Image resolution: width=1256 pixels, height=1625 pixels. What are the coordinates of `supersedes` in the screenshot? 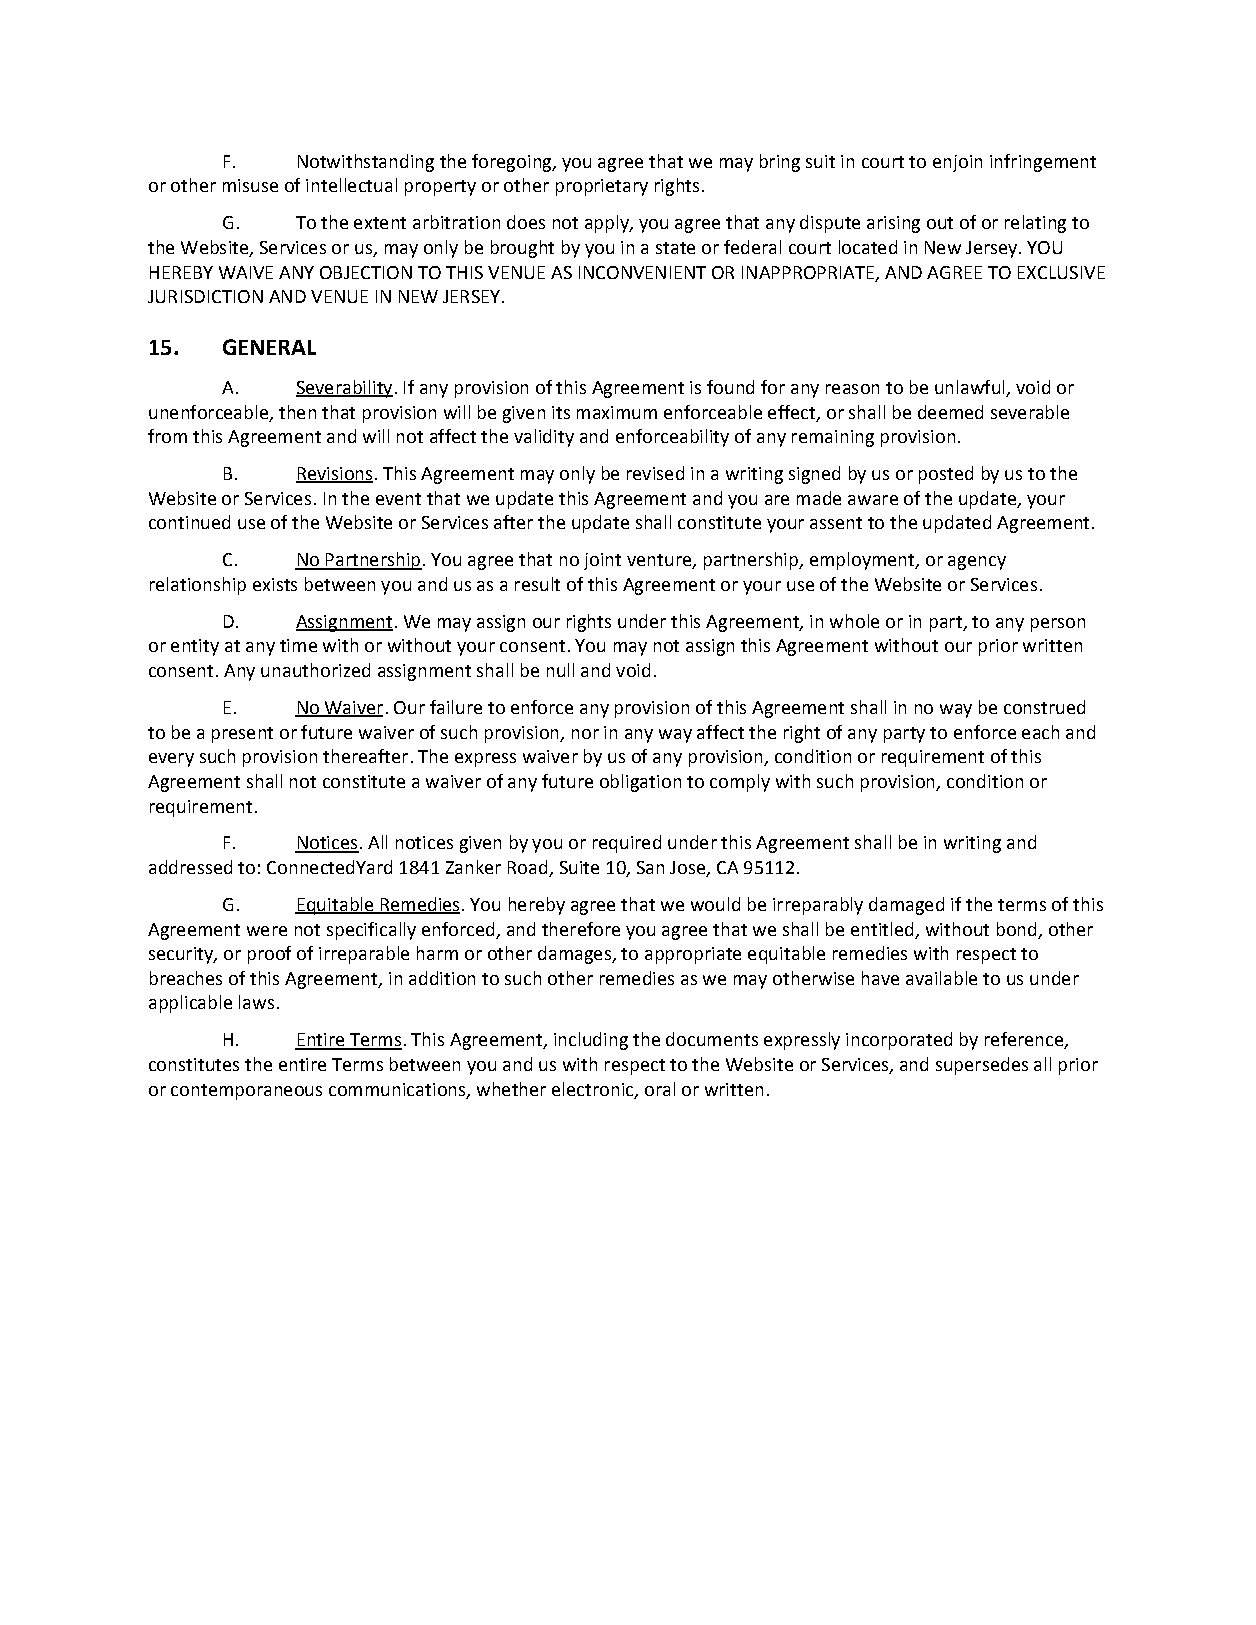 It's located at (982, 1066).
